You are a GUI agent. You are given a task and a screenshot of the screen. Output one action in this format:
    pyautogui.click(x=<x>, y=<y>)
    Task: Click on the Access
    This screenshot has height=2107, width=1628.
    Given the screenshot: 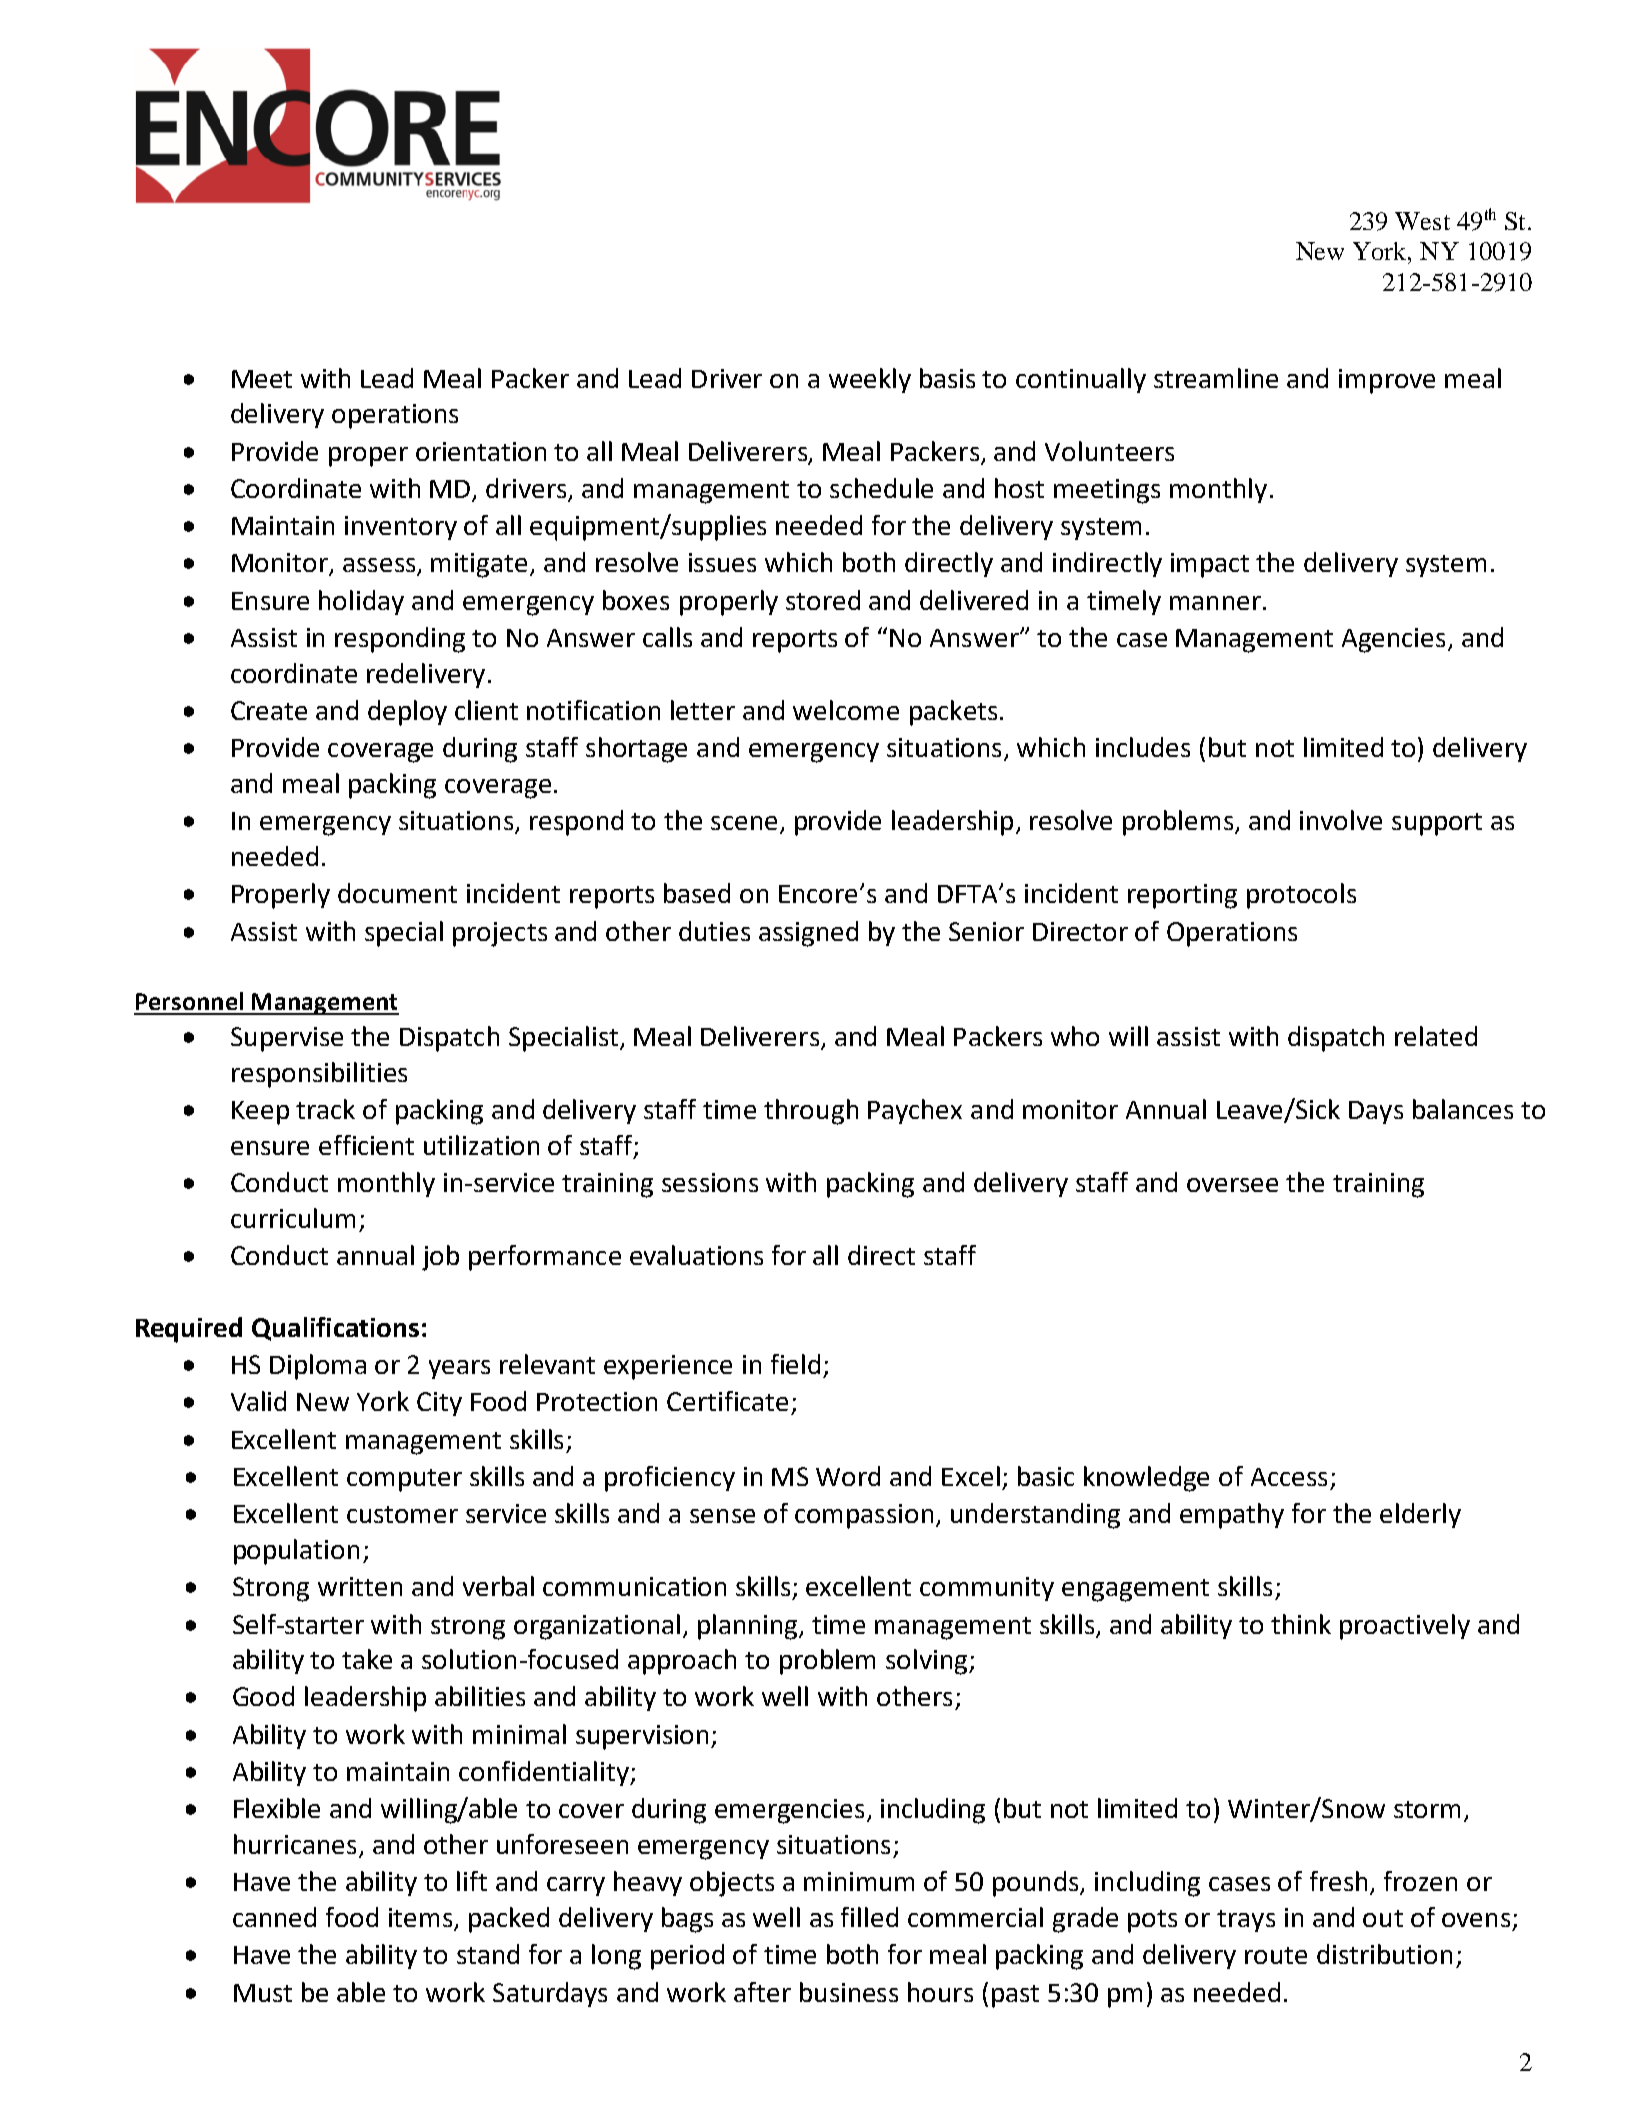 What is the action you would take?
    pyautogui.click(x=1289, y=1477)
